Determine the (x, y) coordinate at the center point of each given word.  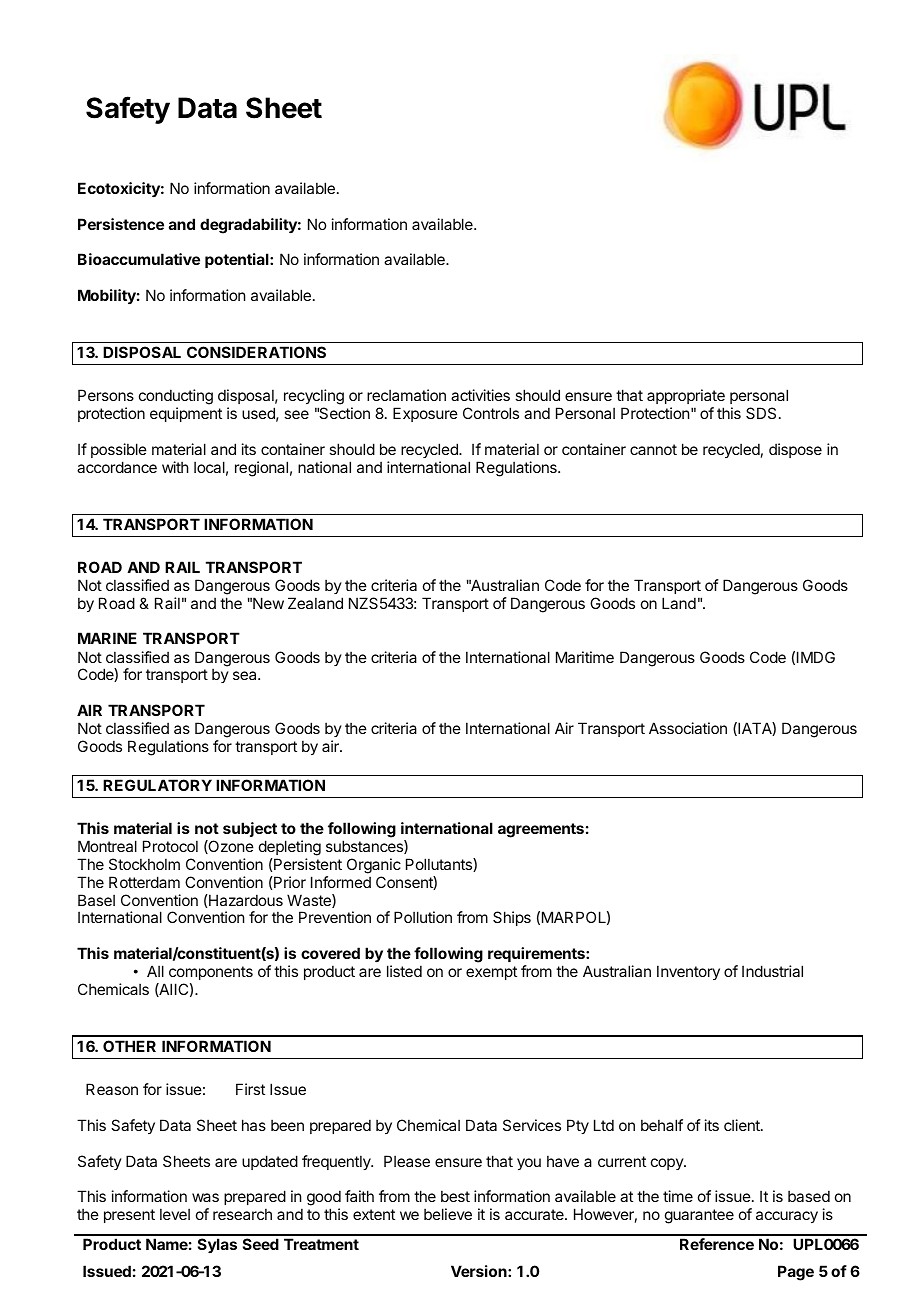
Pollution (423, 917)
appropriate (686, 398)
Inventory (688, 972)
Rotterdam (144, 882)
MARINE (107, 638)
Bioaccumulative (139, 259)
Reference (717, 1244)
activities (480, 395)
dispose (795, 450)
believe (448, 1214)
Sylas (217, 1245)
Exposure (425, 414)
